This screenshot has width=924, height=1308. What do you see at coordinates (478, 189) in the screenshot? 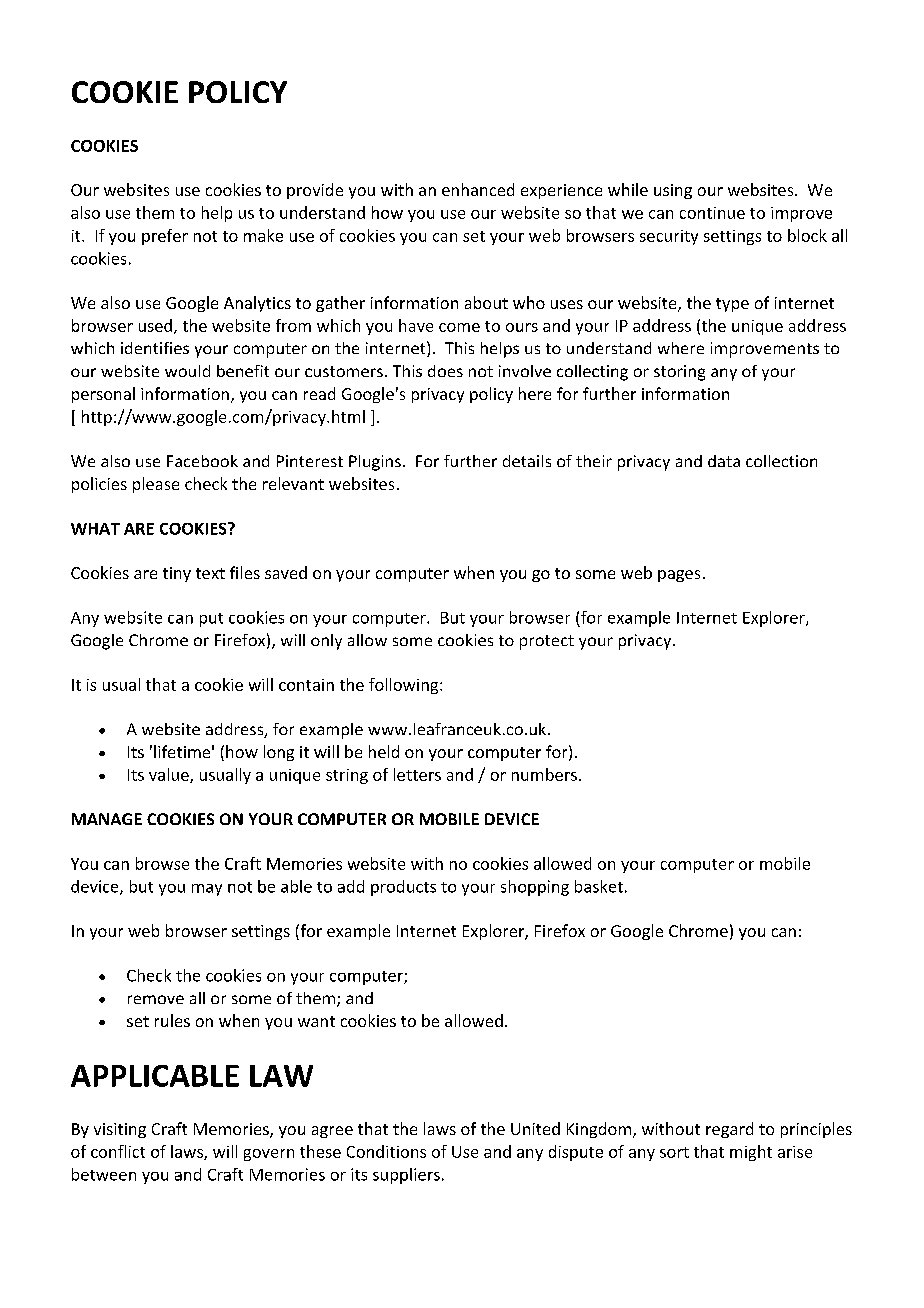
I see `enhanced` at bounding box center [478, 189].
